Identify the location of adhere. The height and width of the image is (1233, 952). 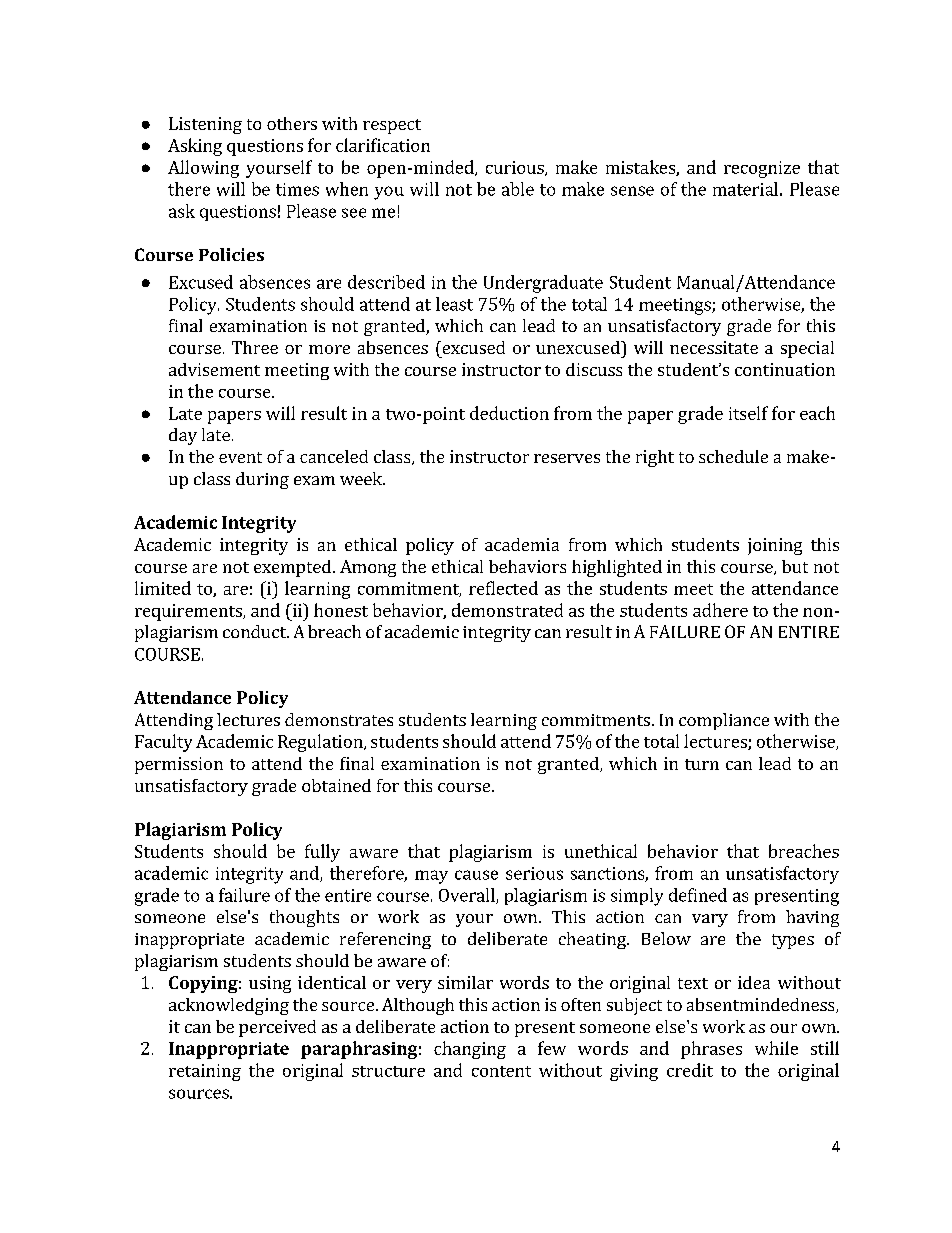
(720, 610).
